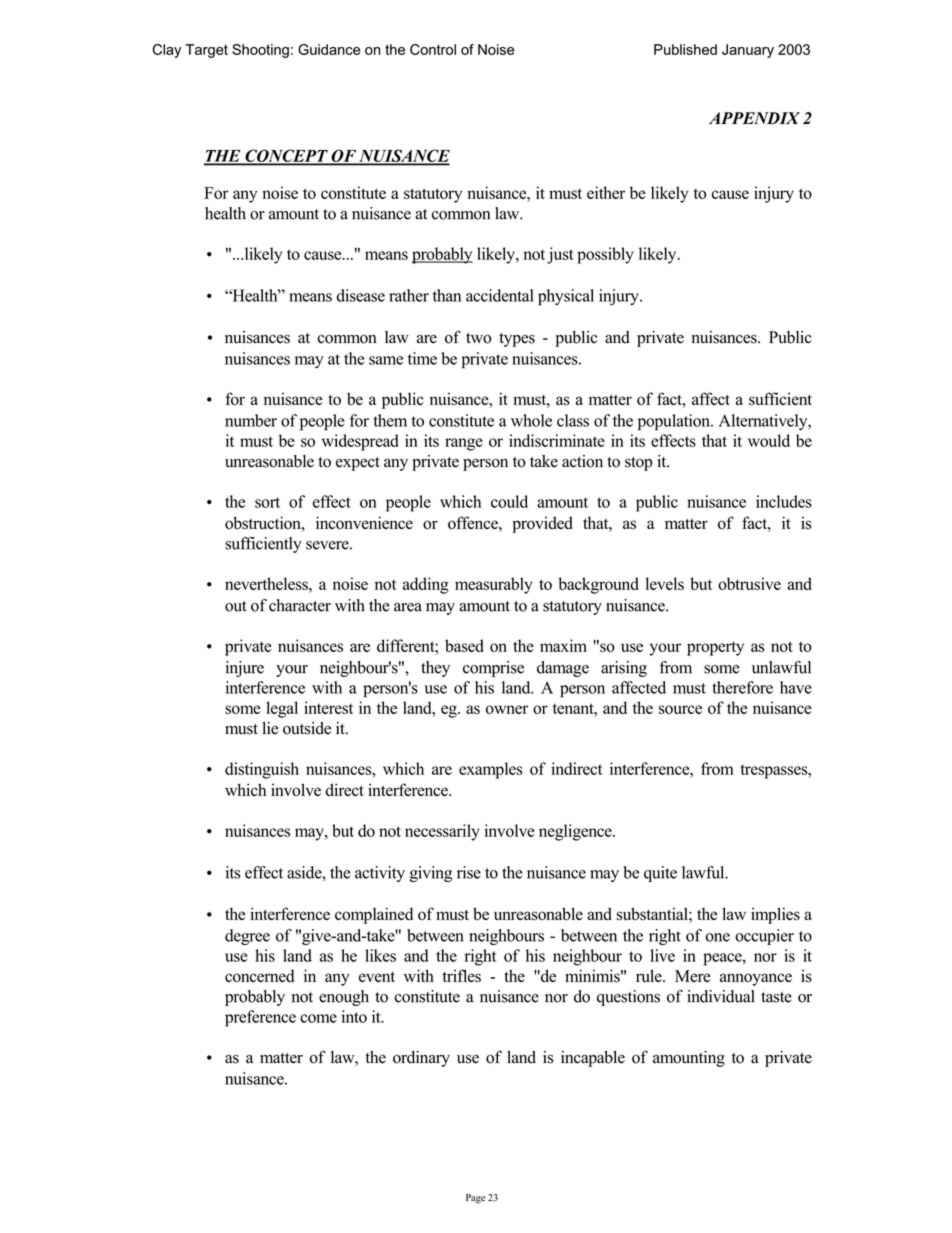 The image size is (952, 1233). I want to click on preference, so click(260, 1018).
